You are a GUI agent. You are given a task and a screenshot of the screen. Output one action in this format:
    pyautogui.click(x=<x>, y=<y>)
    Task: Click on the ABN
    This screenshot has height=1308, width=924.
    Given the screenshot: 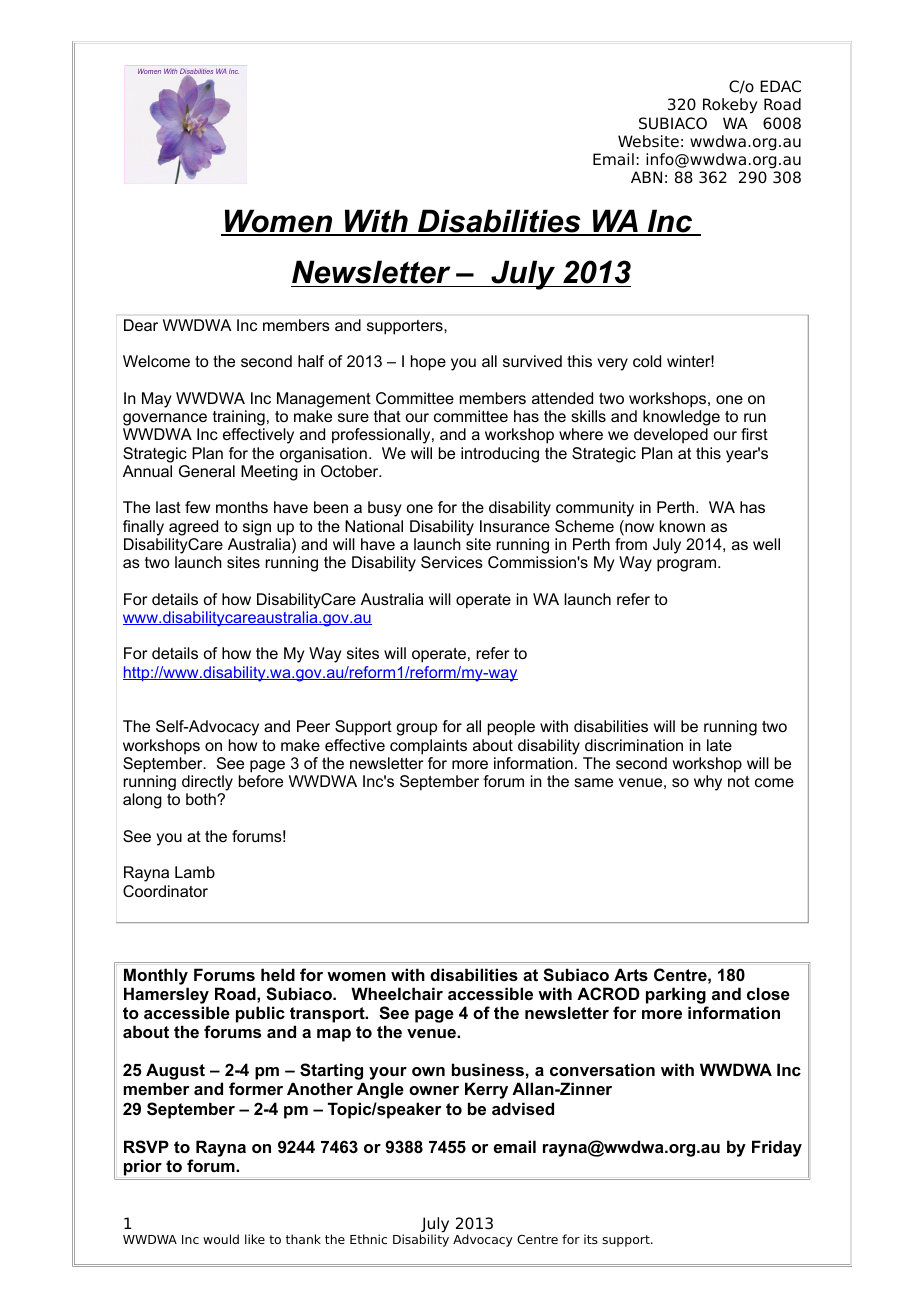 What is the action you would take?
    pyautogui.click(x=646, y=177)
